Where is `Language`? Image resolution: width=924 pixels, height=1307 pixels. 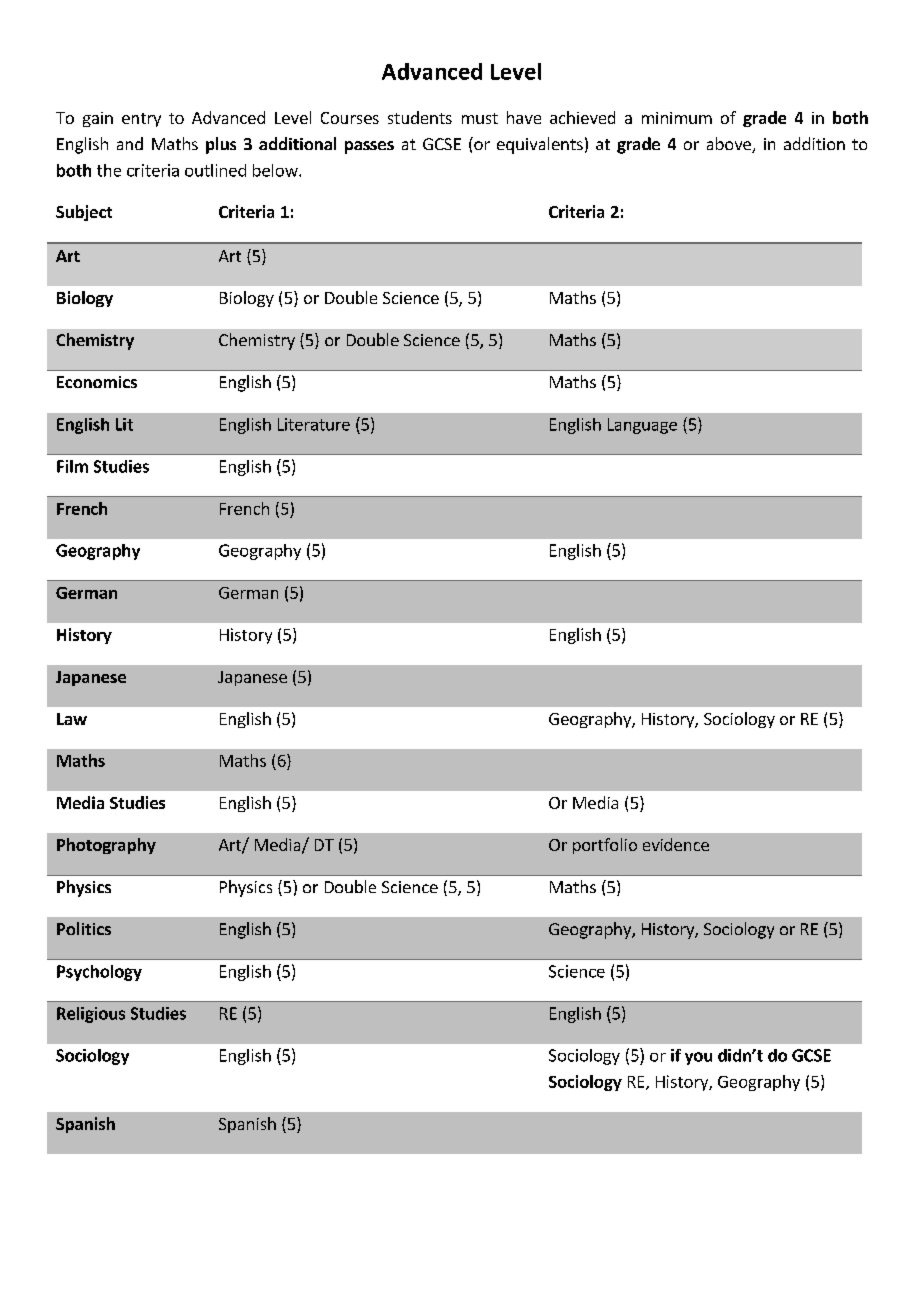 Language is located at coordinates (642, 426).
